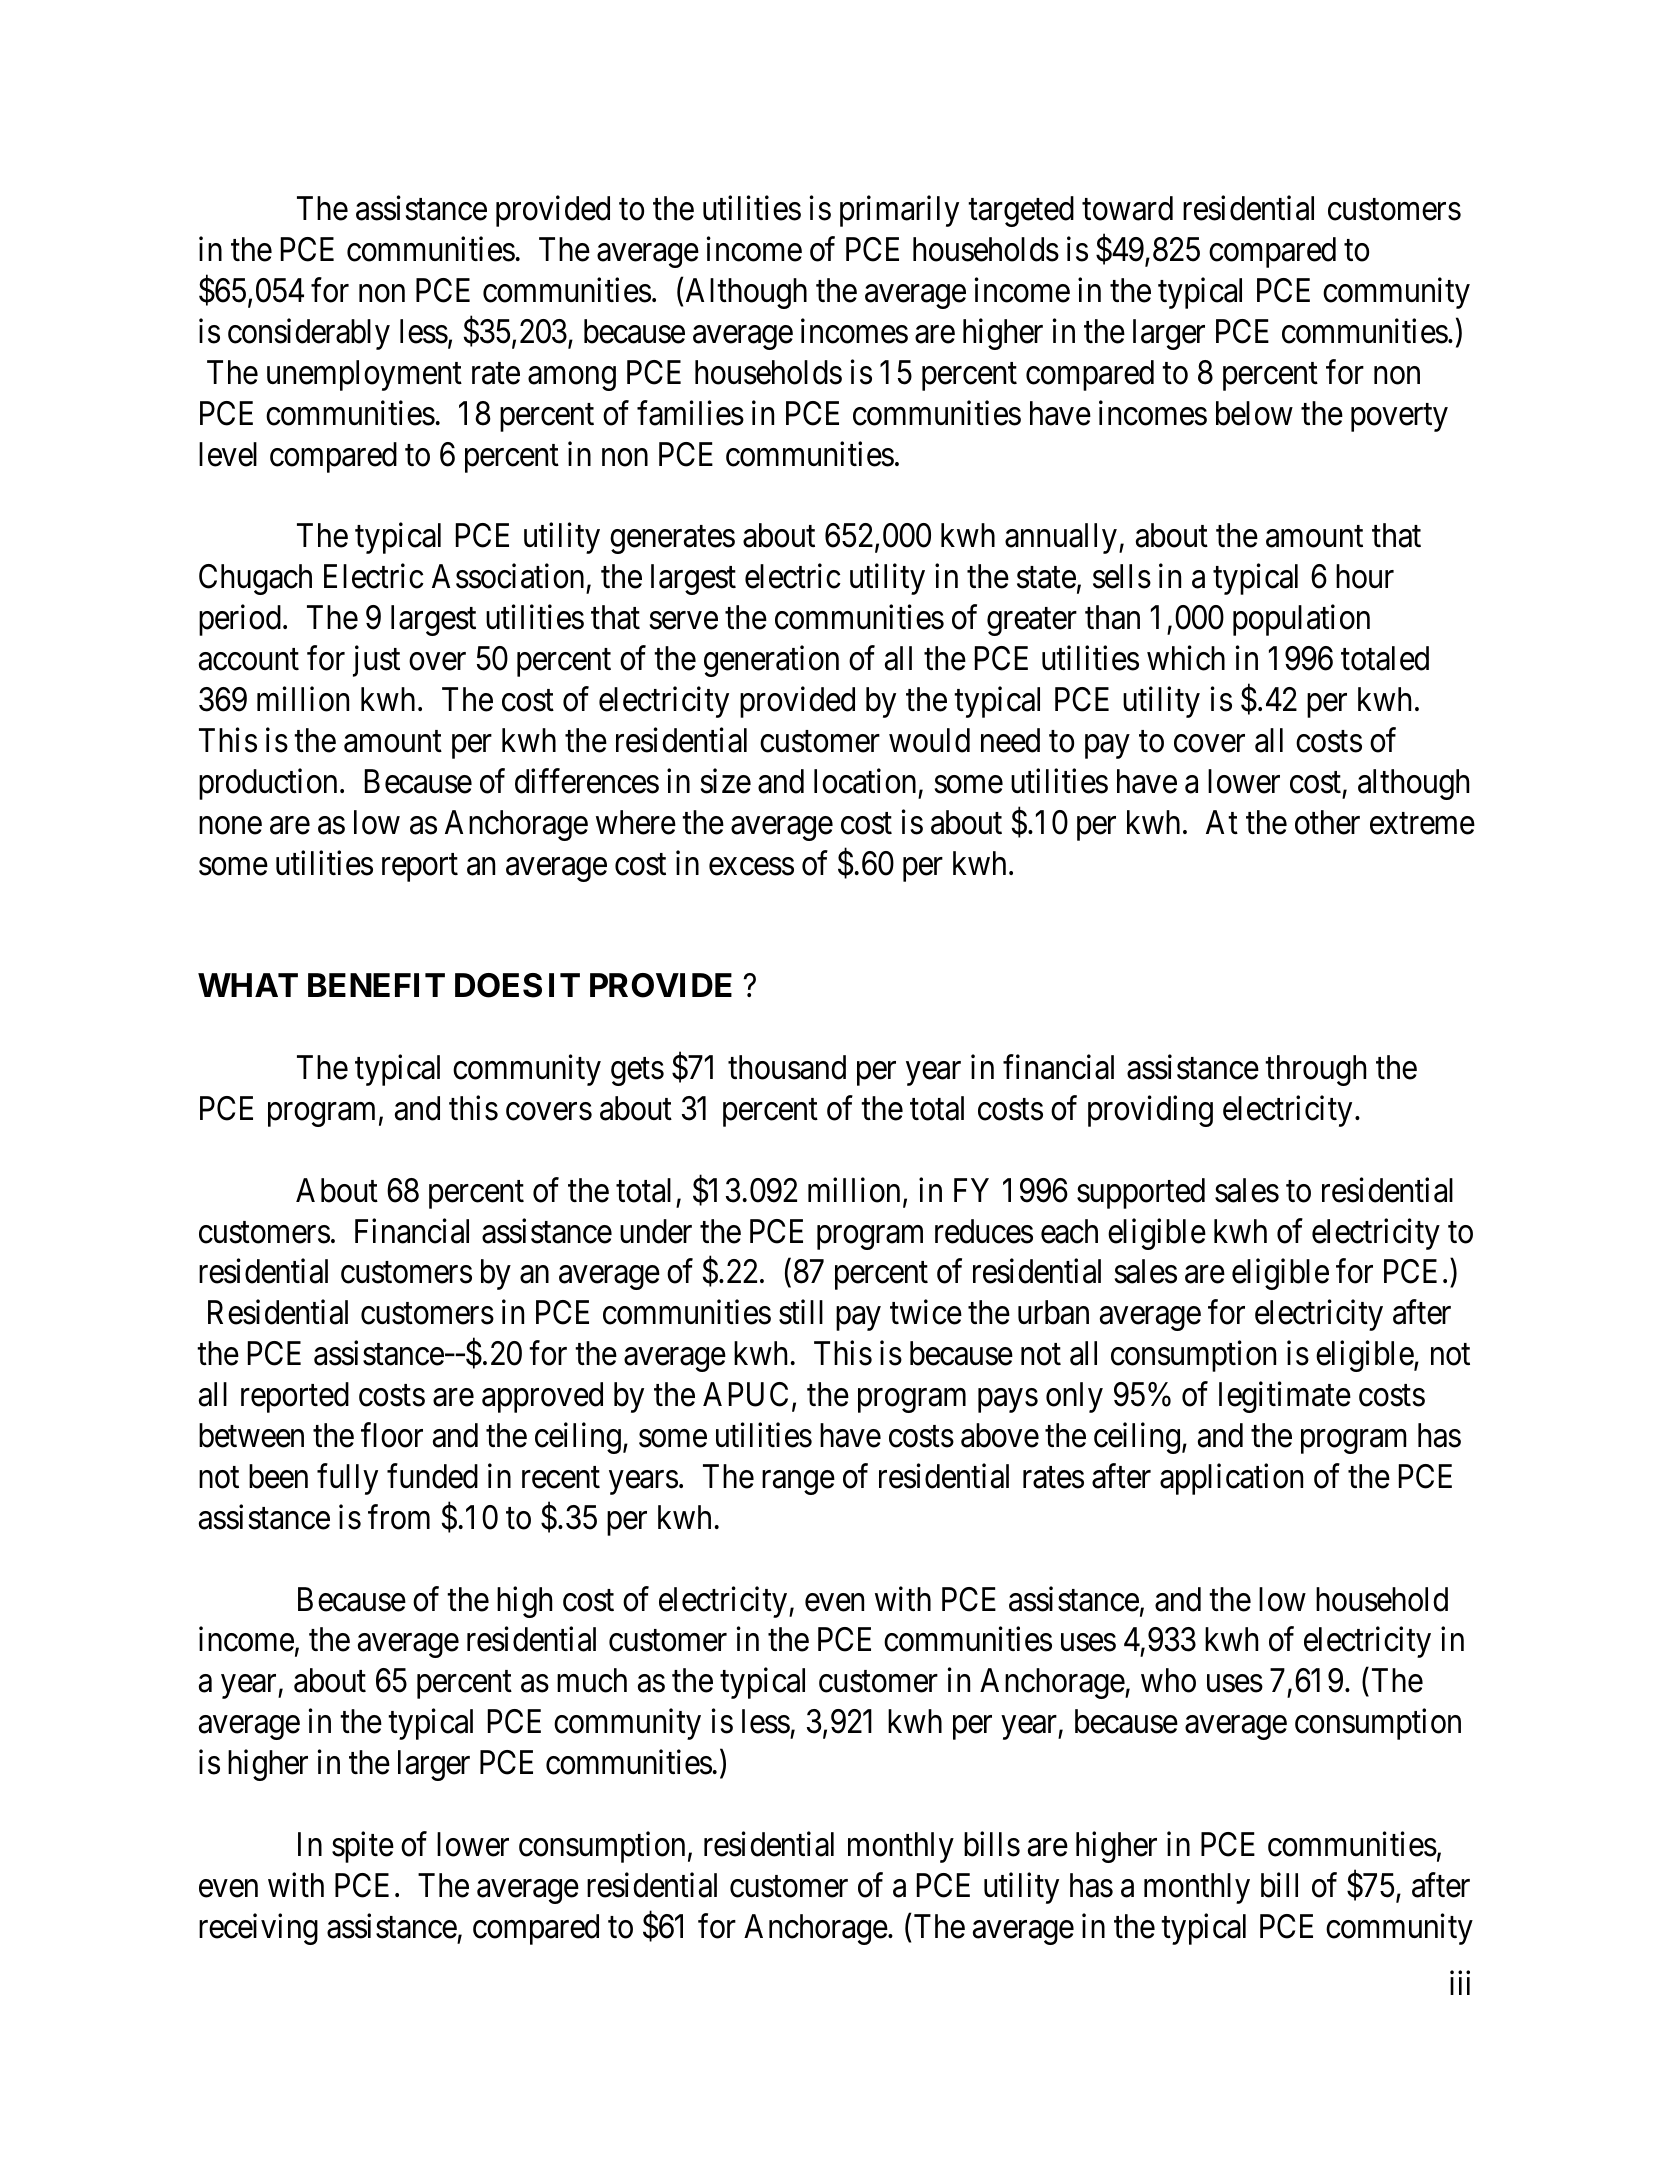 The width and height of the screenshot is (1668, 2159). I want to click on primarily, so click(899, 211).
